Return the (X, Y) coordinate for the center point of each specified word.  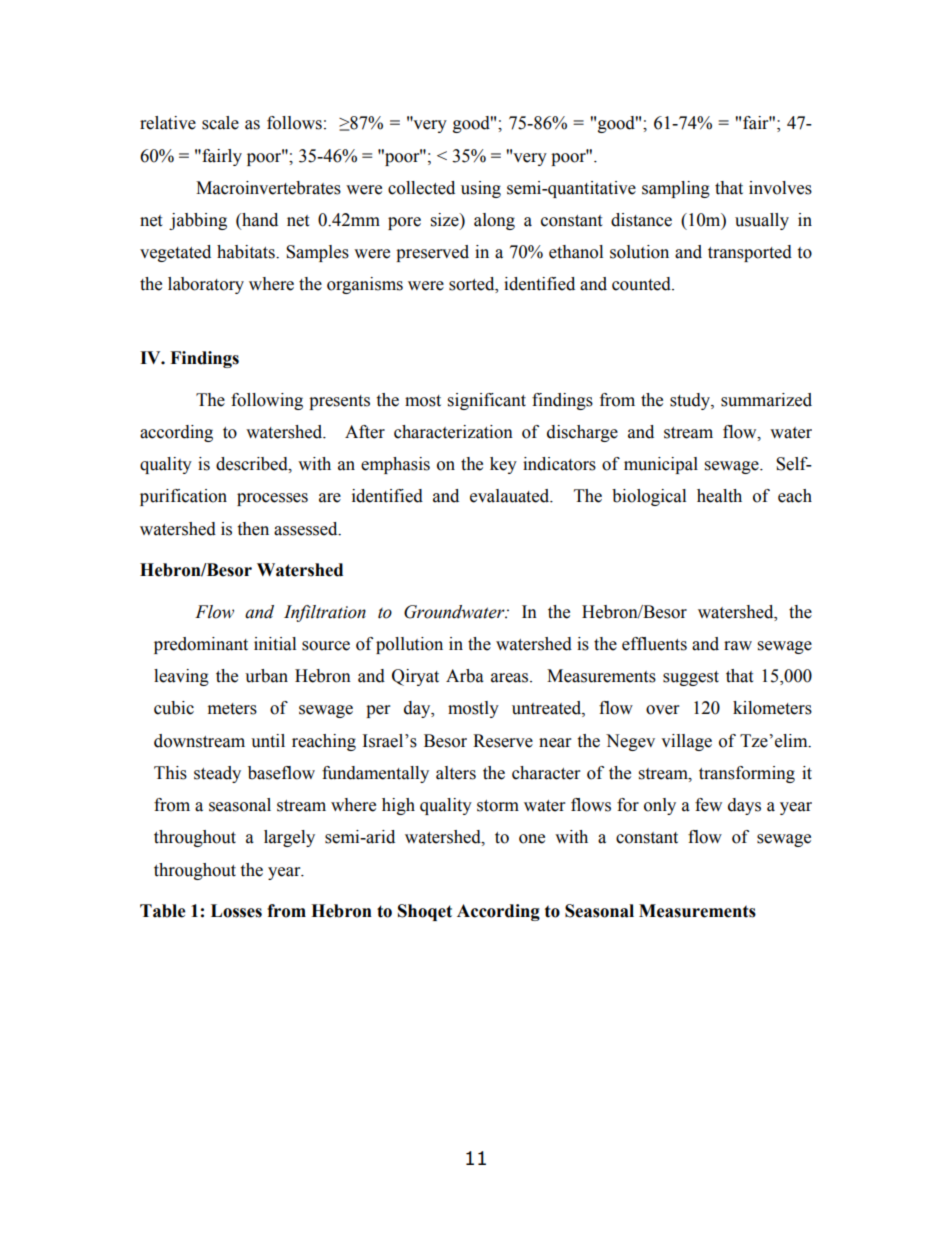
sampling (676, 189)
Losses (236, 911)
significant (487, 401)
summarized (766, 400)
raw (738, 646)
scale (220, 123)
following (267, 401)
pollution (409, 645)
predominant (201, 645)
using (481, 189)
